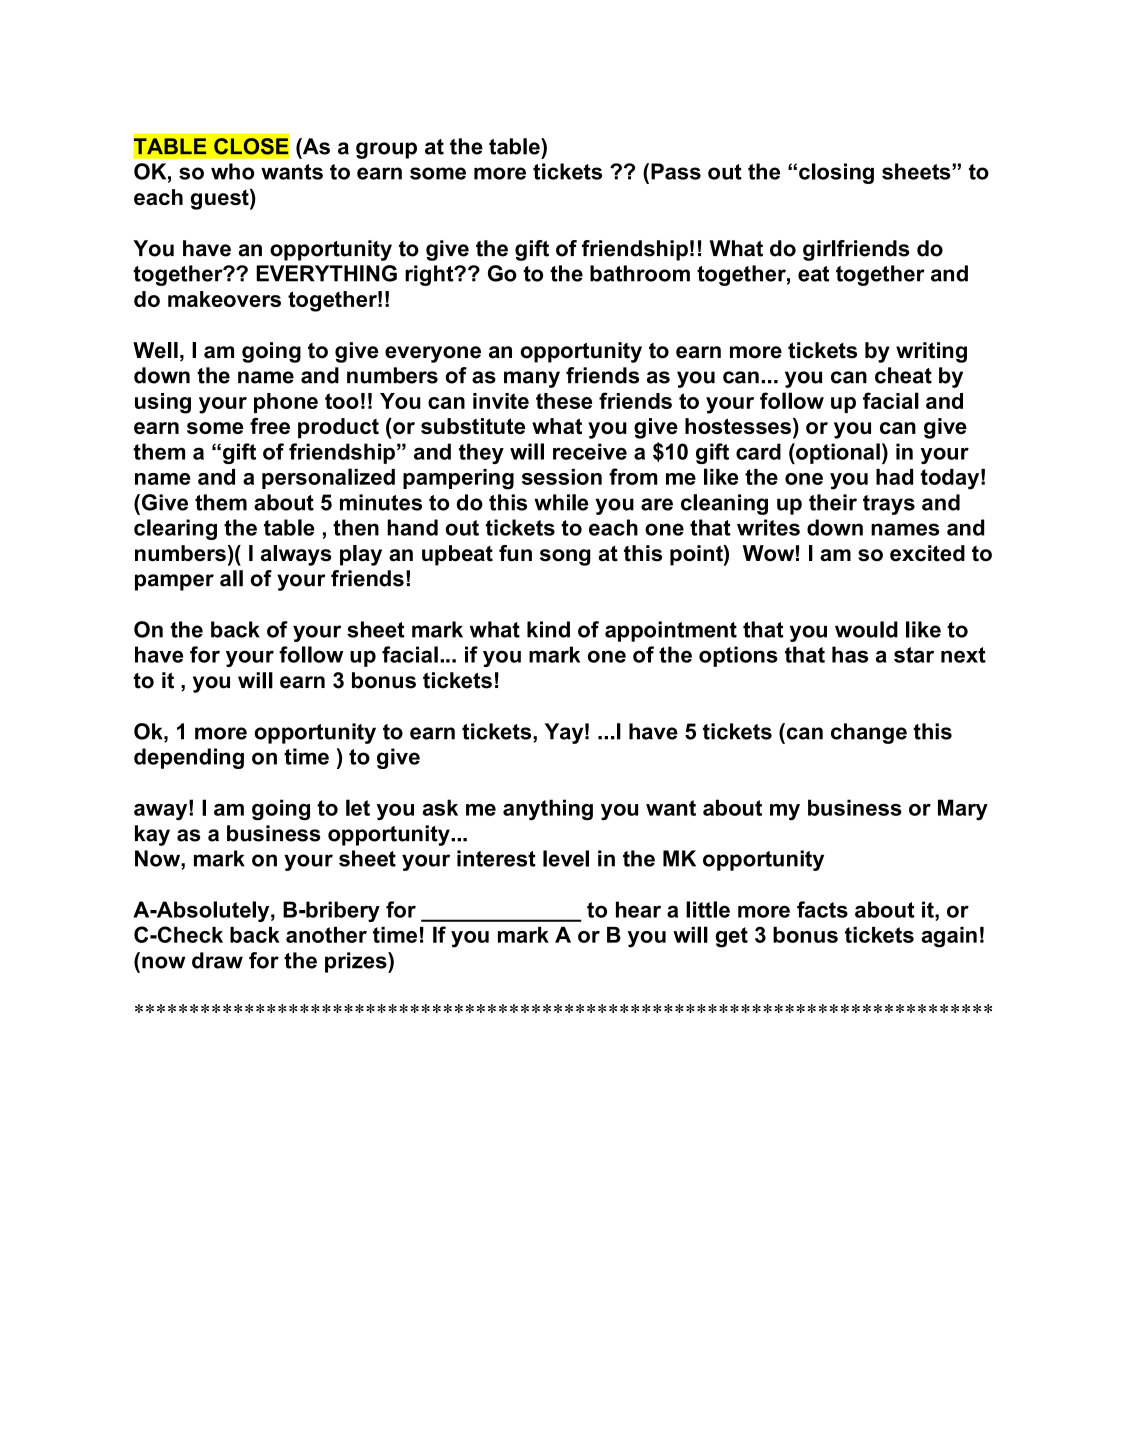  What do you see at coordinates (233, 171) in the document?
I see `who` at bounding box center [233, 171].
